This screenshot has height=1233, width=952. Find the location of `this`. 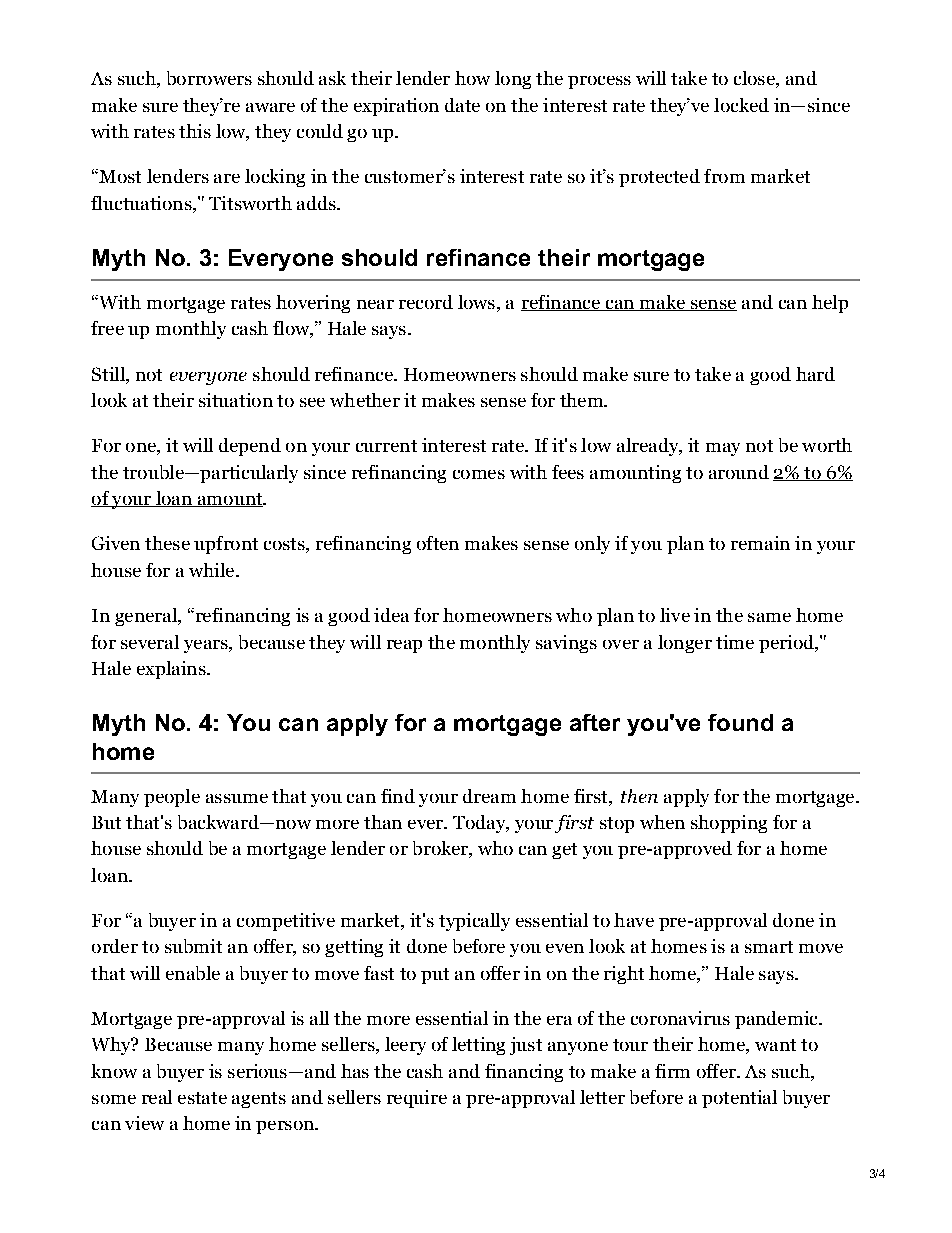

this is located at coordinates (195, 131).
